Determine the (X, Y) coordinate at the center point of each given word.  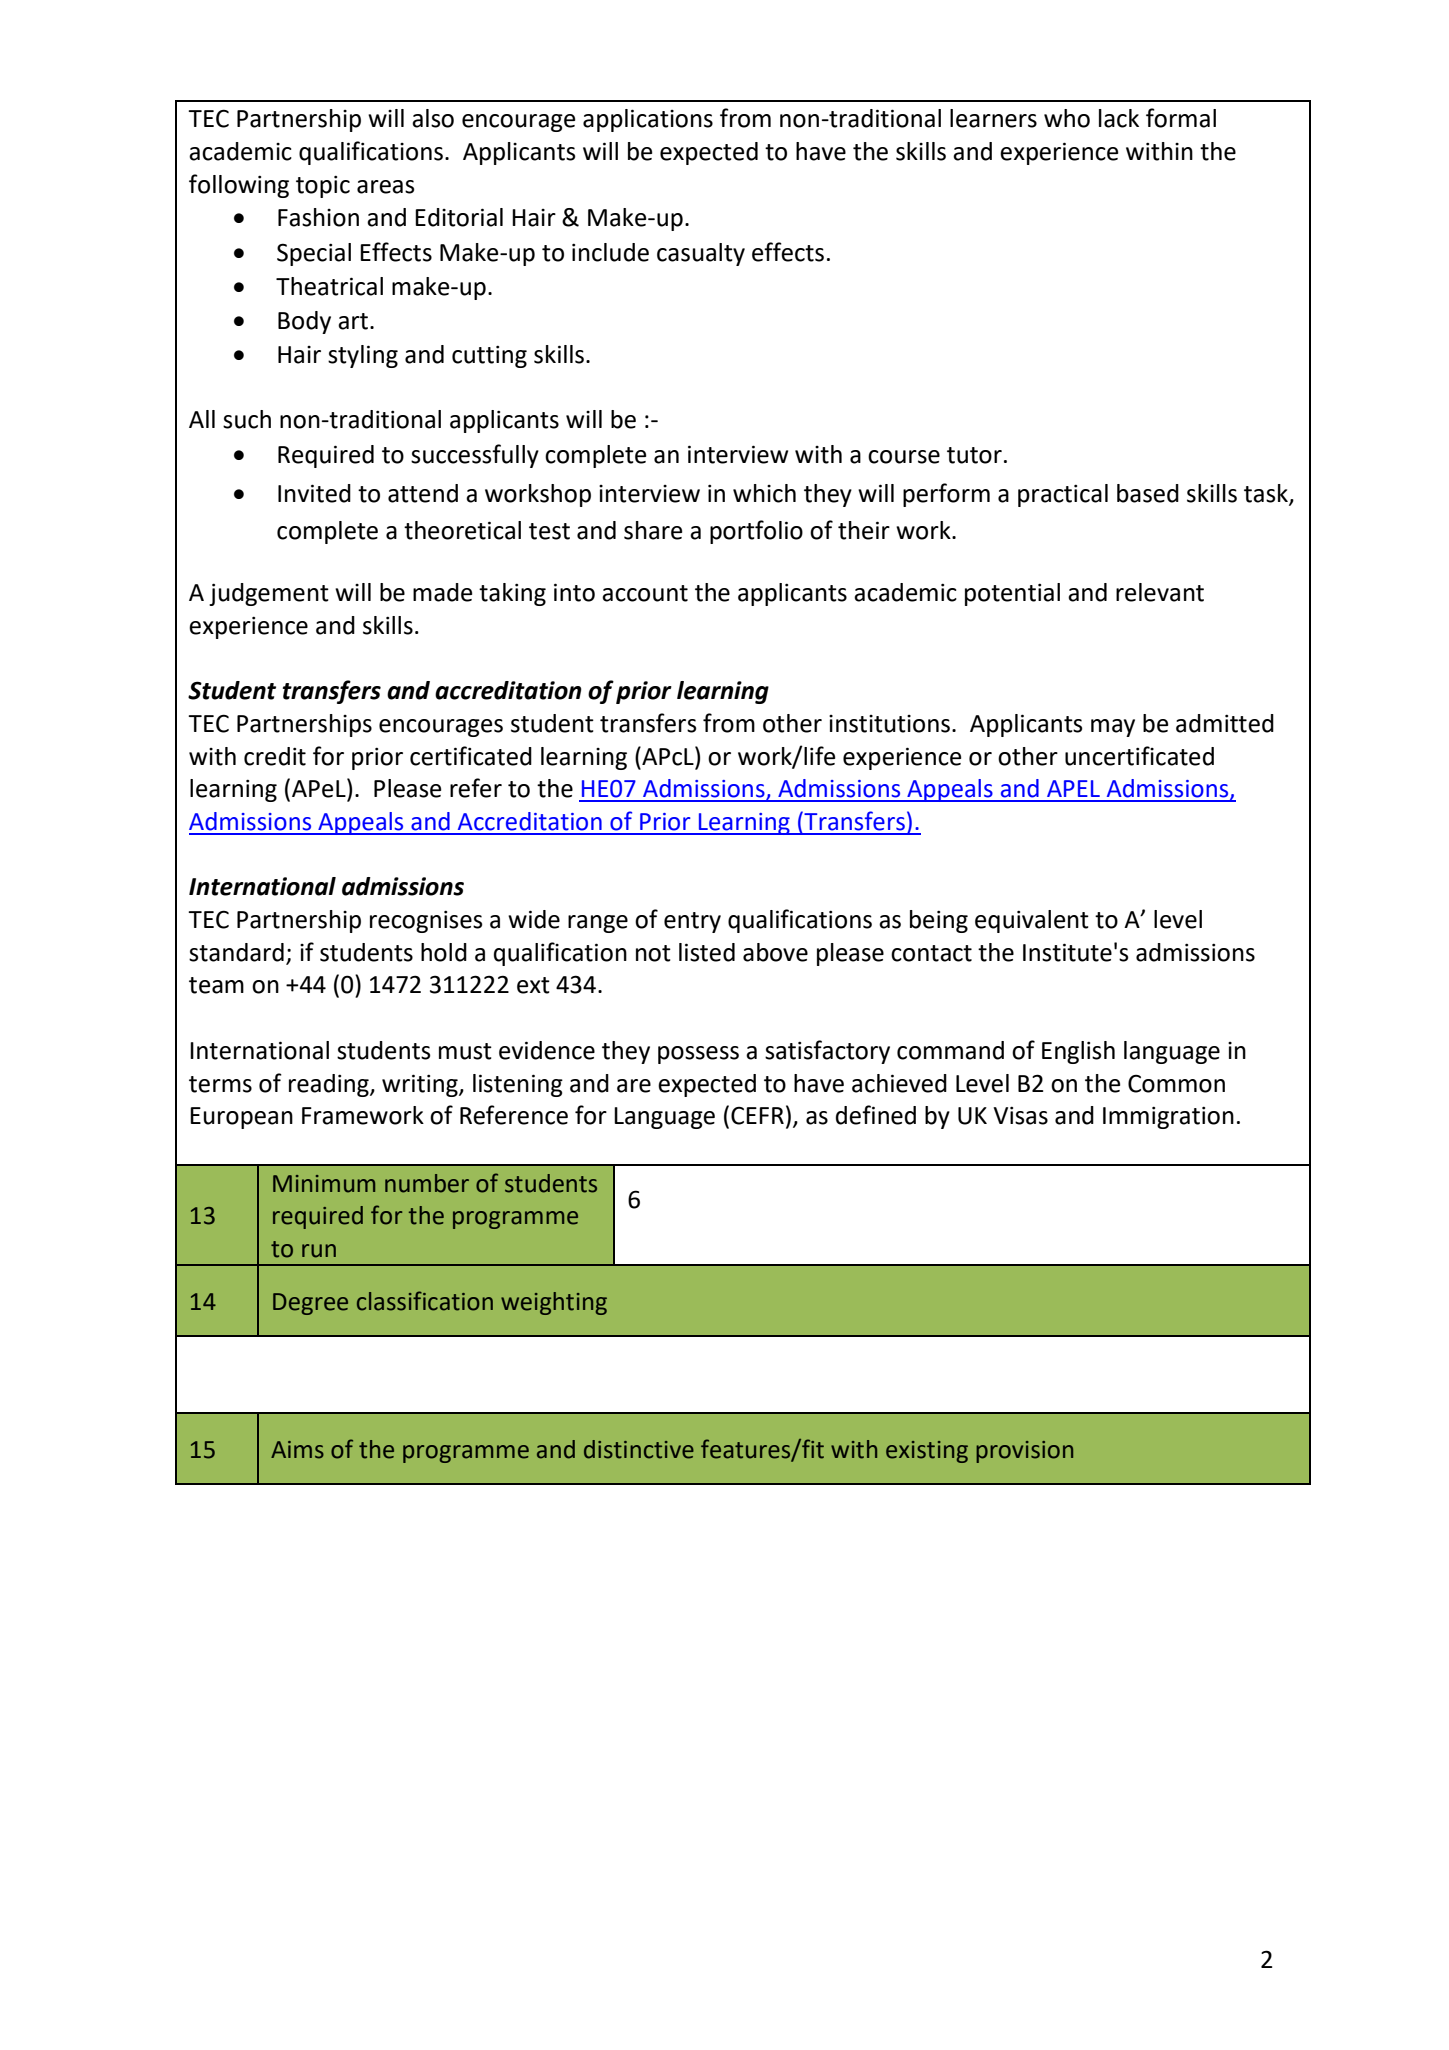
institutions (889, 724)
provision (1024, 1452)
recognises (426, 921)
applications (648, 120)
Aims (297, 1450)
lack (1119, 118)
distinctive (639, 1449)
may (1113, 728)
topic (323, 186)
